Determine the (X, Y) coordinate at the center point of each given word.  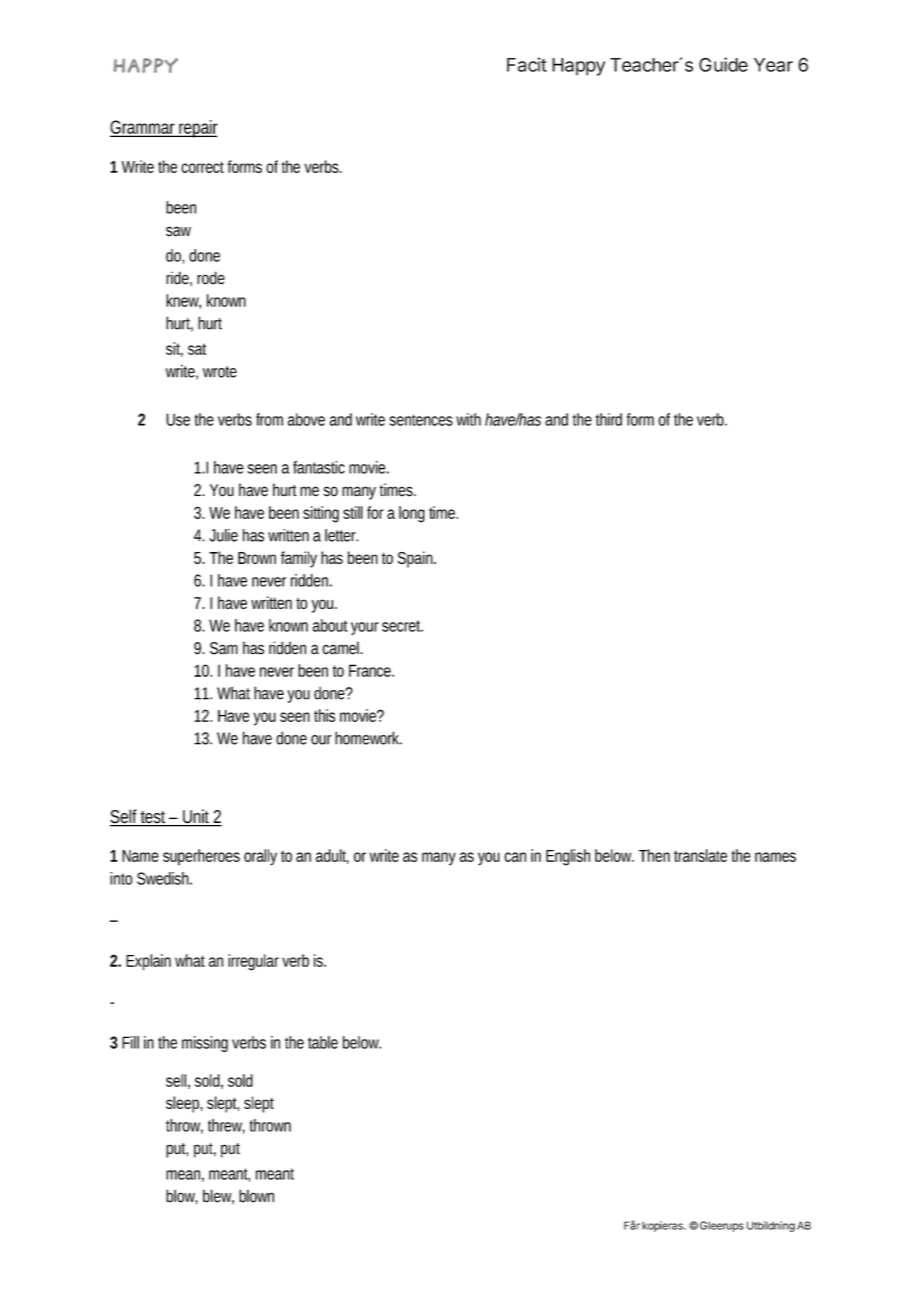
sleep (183, 1104)
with (468, 419)
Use (178, 419)
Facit (527, 64)
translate (700, 855)
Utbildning (771, 1226)
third (609, 419)
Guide (723, 64)
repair (197, 129)
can (515, 857)
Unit (196, 817)
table (323, 1042)
